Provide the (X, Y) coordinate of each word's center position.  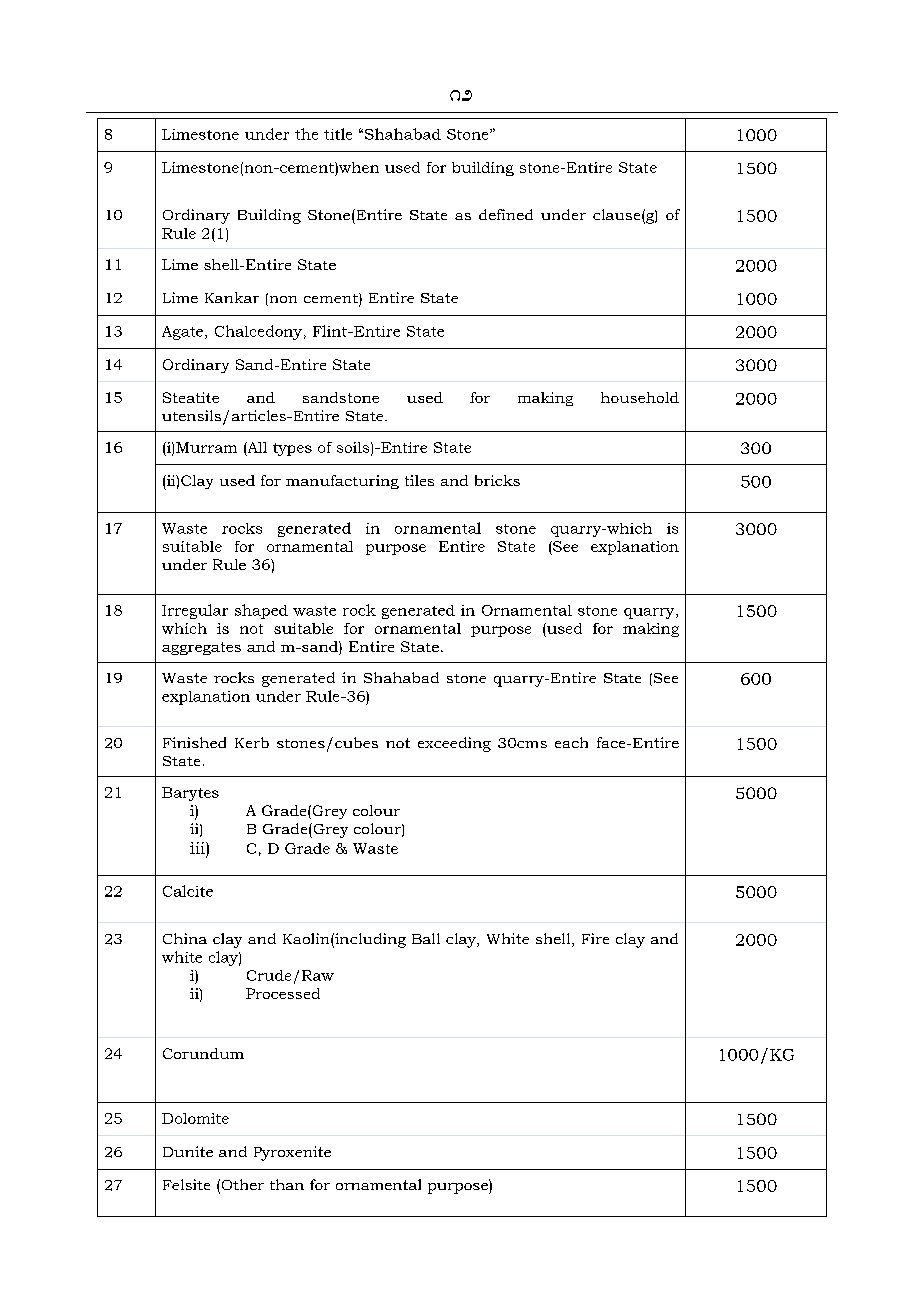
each (571, 742)
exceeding (454, 744)
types (292, 449)
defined (506, 214)
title (338, 134)
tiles (419, 480)
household (640, 397)
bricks (497, 480)
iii (198, 848)
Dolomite (195, 1118)
